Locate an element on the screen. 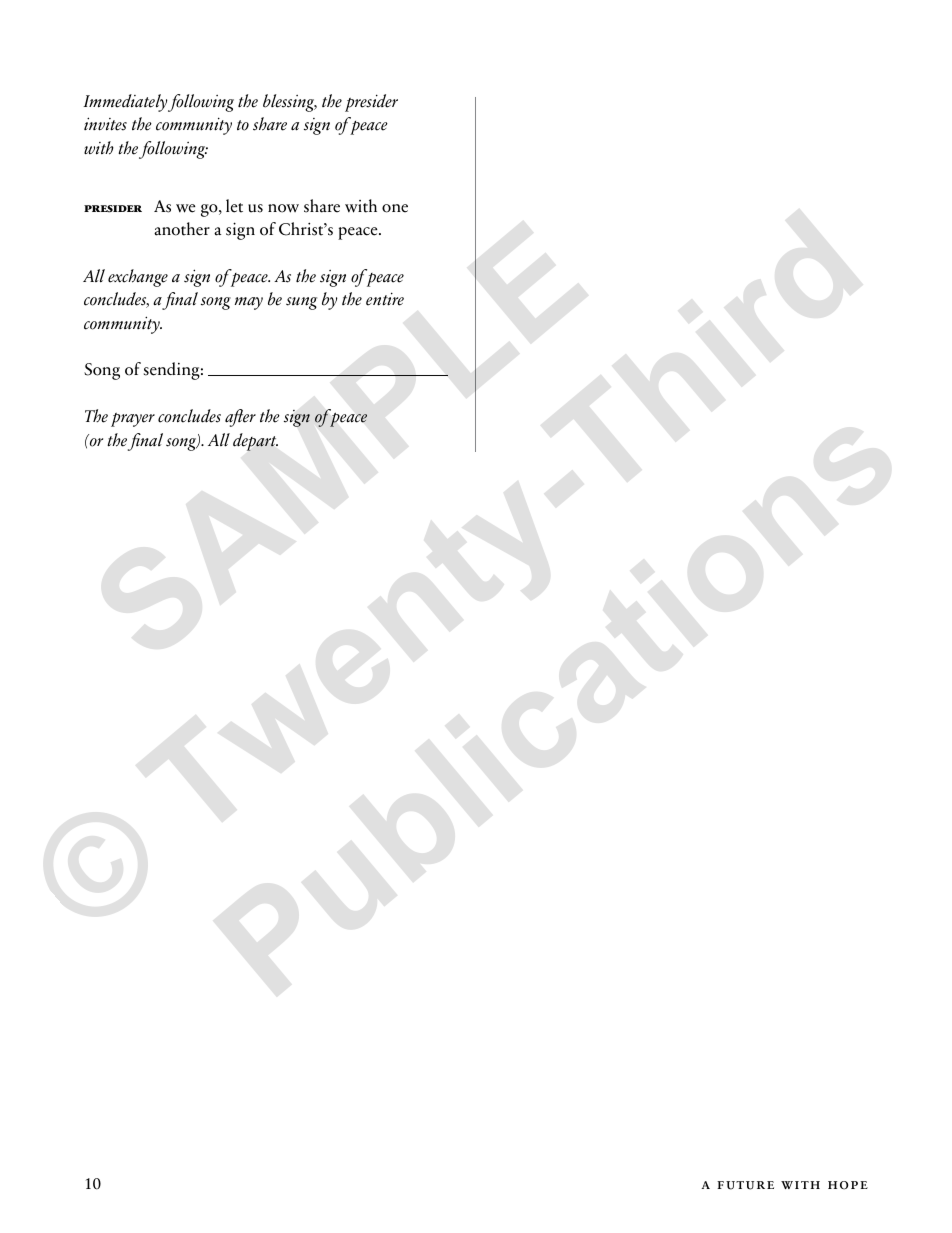  after is located at coordinates (240, 418).
